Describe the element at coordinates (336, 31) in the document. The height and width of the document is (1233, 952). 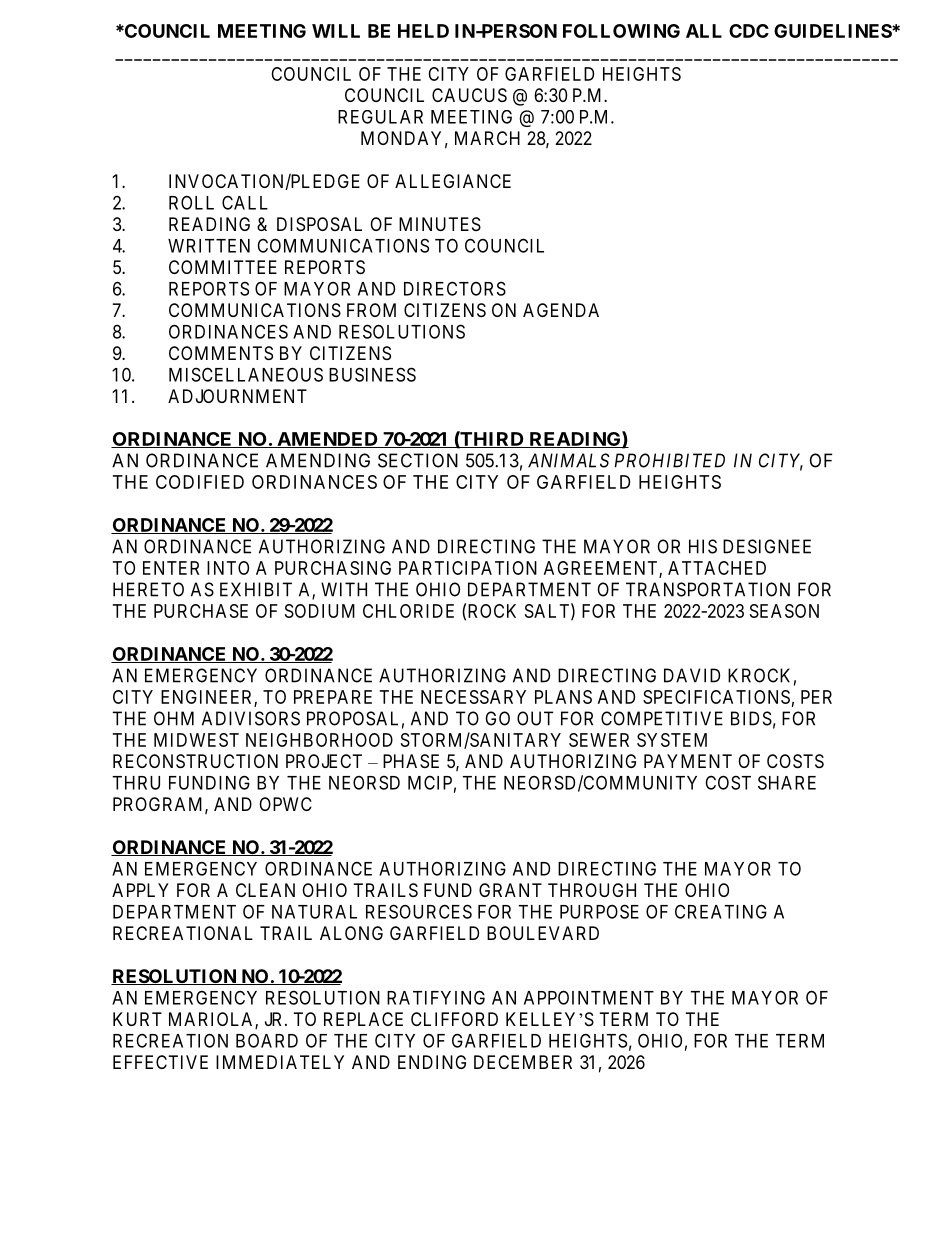
I see `WILL` at that location.
